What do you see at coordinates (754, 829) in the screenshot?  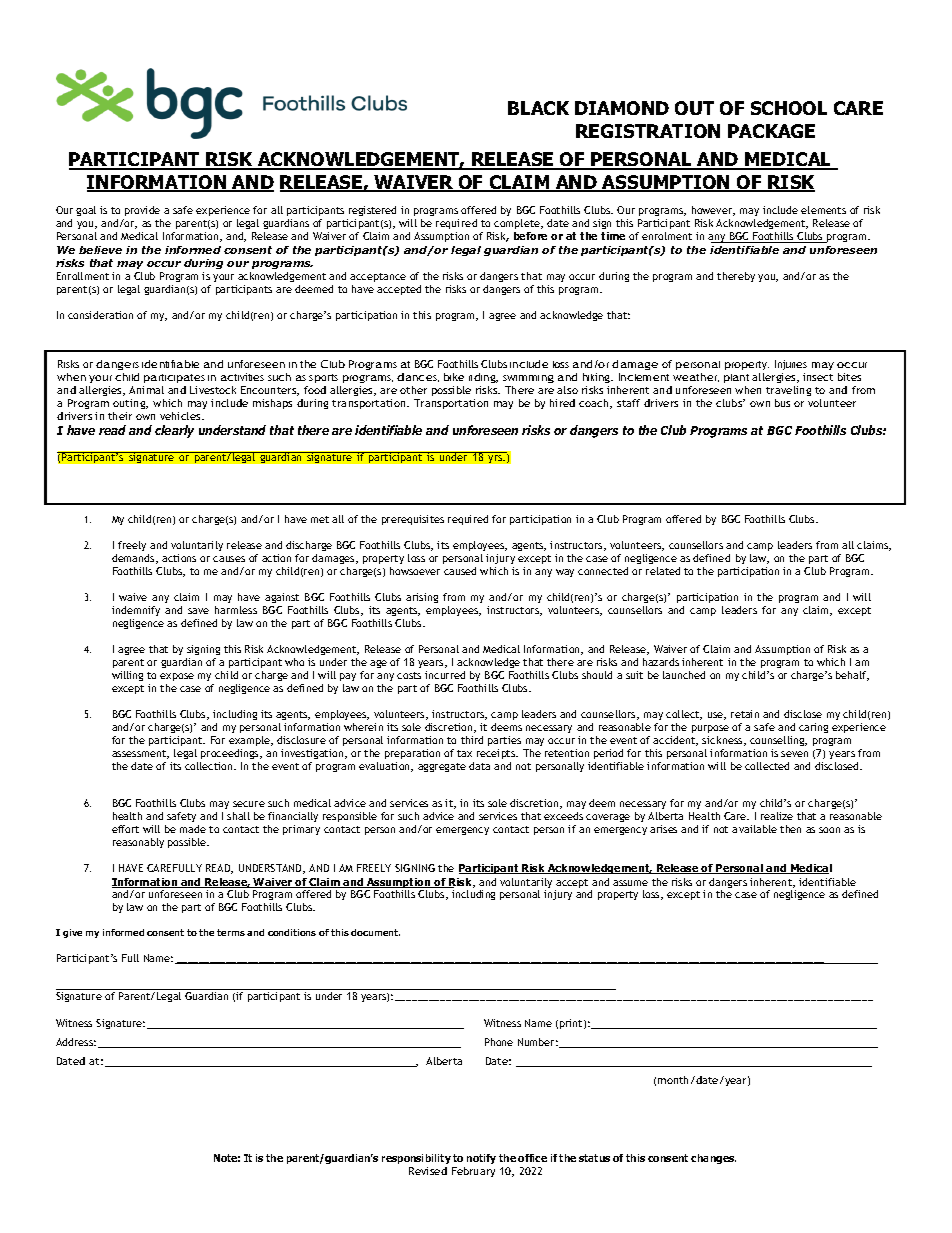 I see `available` at bounding box center [754, 829].
